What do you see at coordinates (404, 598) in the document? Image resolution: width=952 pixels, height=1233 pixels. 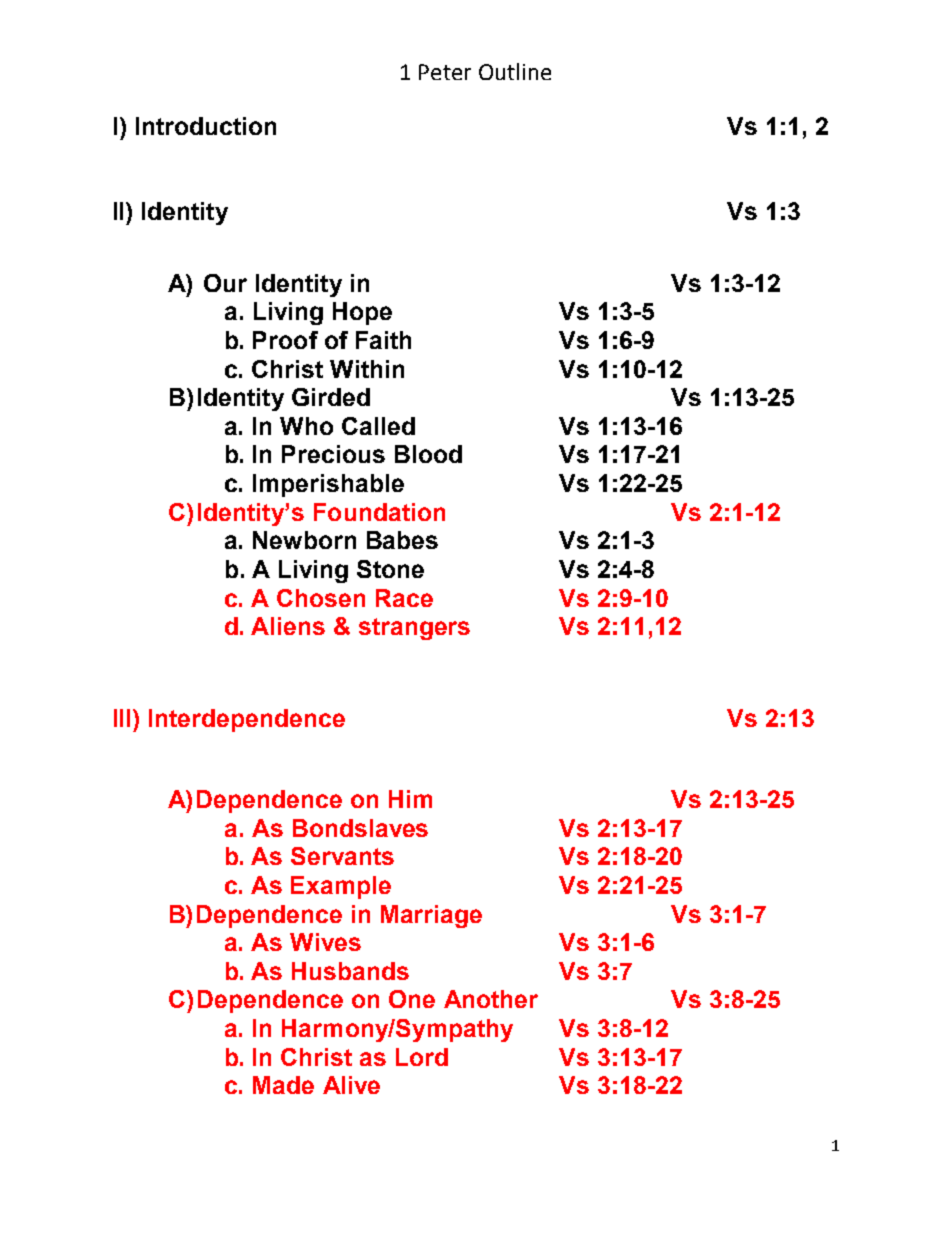 I see `Race` at bounding box center [404, 598].
